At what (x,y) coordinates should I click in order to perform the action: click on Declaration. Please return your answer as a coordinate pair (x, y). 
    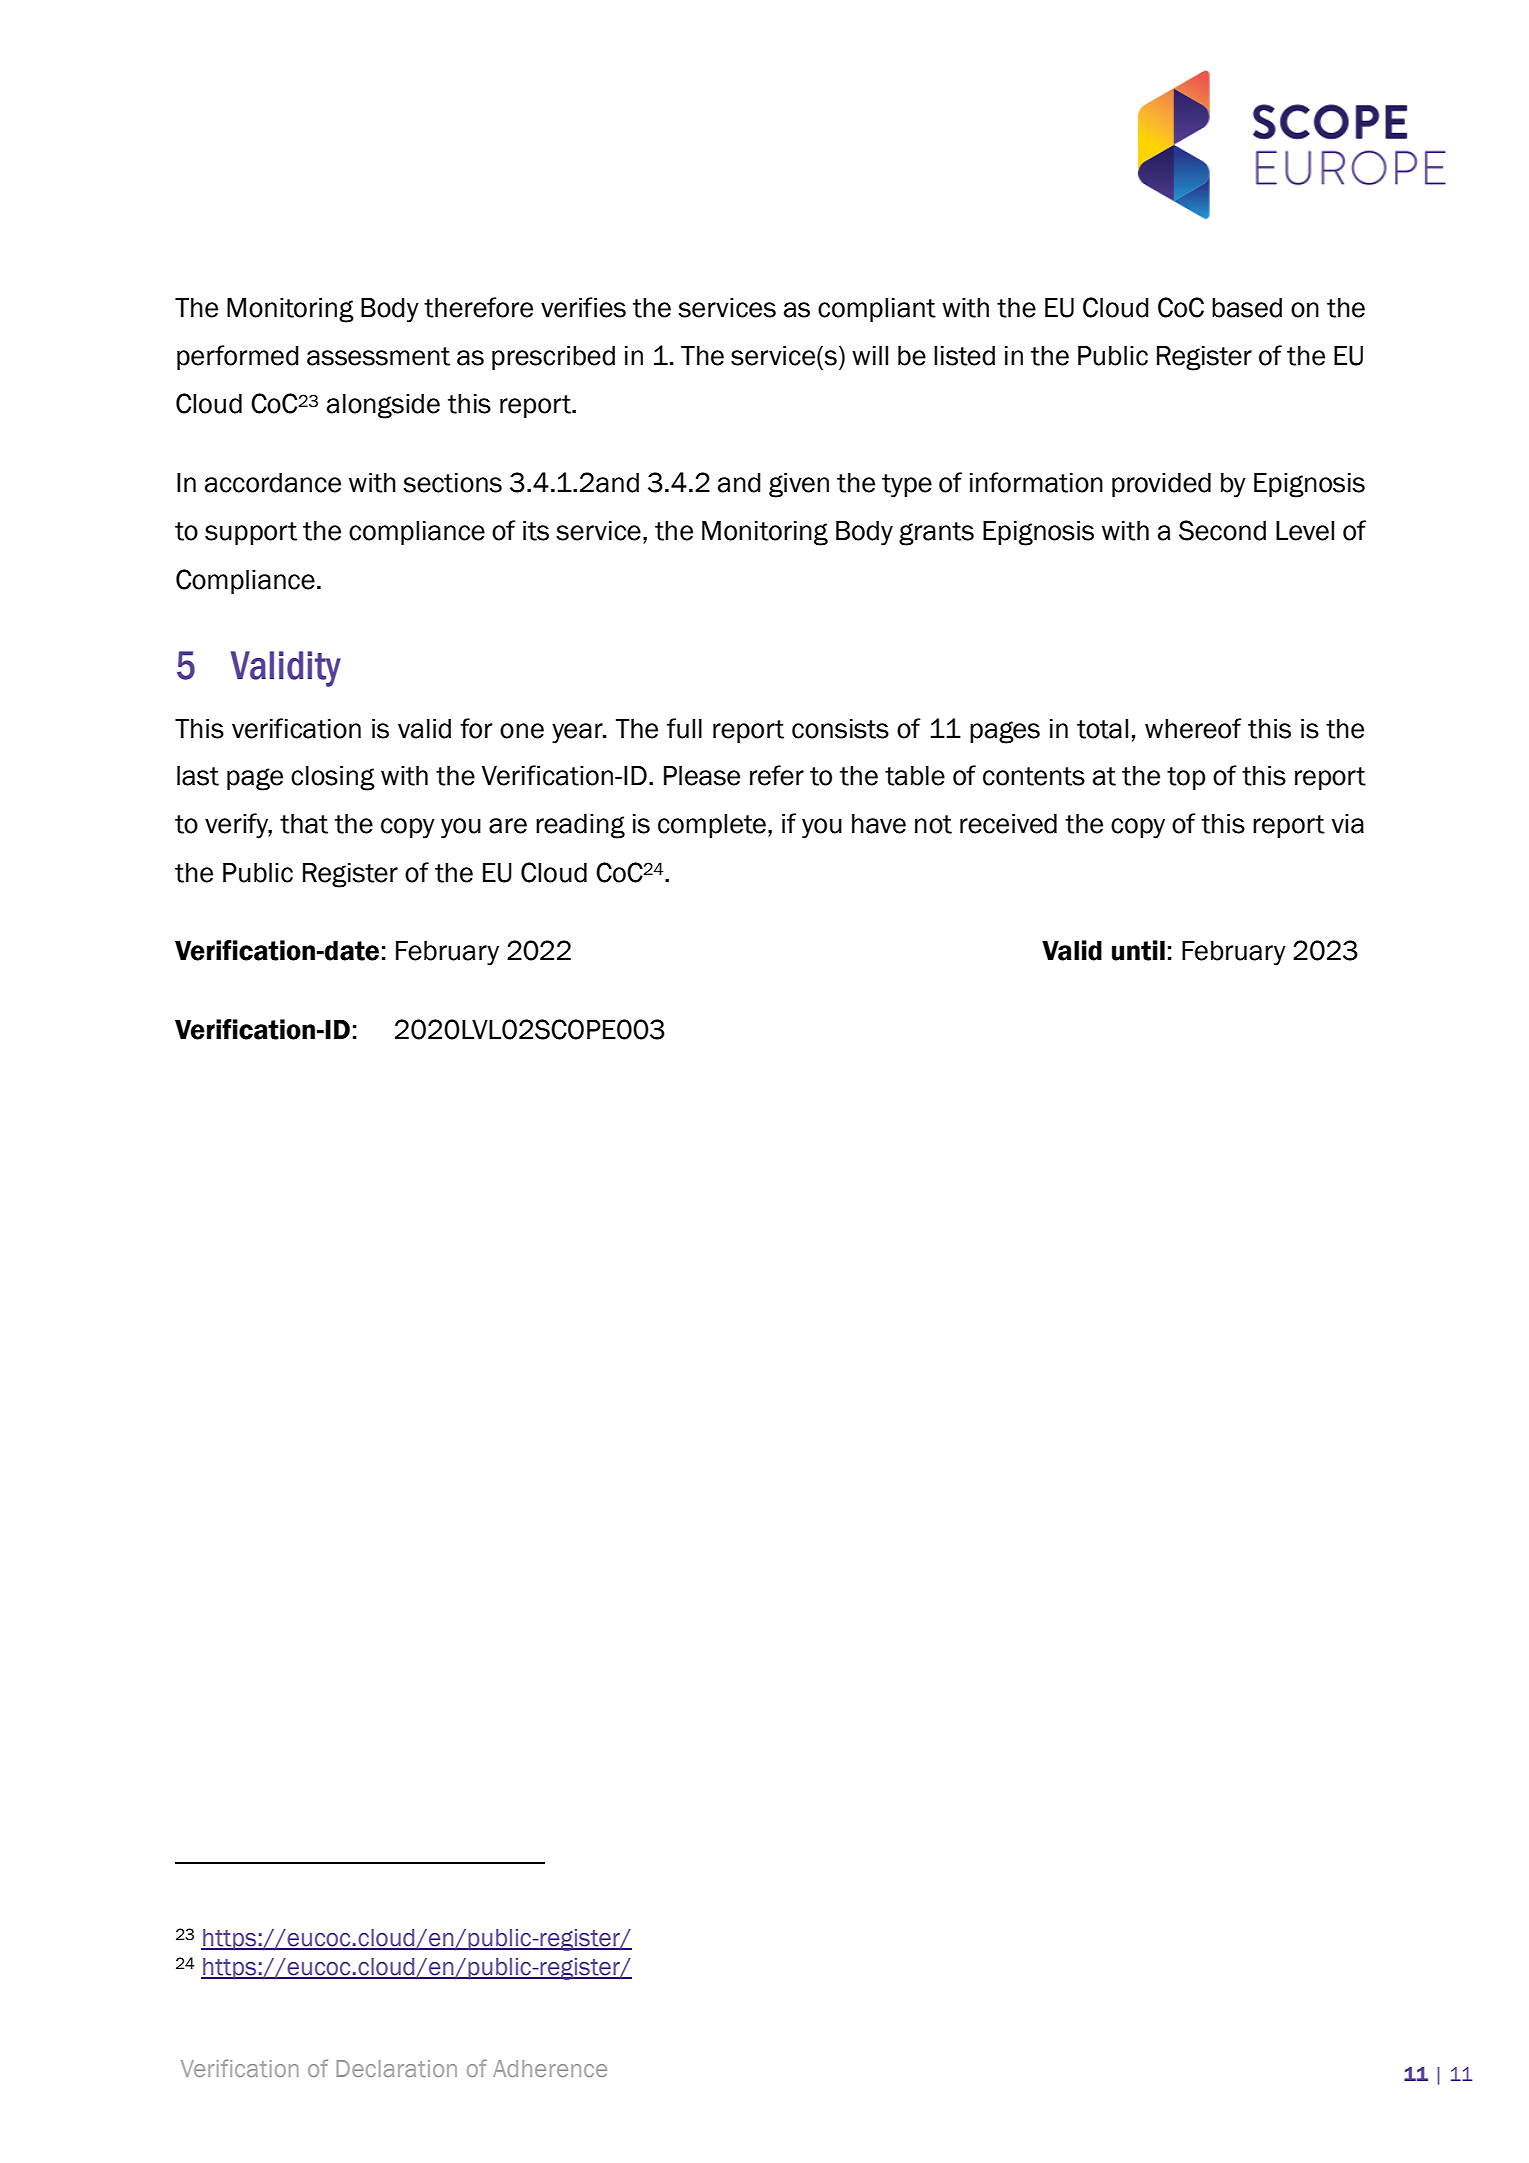
    Looking at the image, I should click on (396, 2068).
